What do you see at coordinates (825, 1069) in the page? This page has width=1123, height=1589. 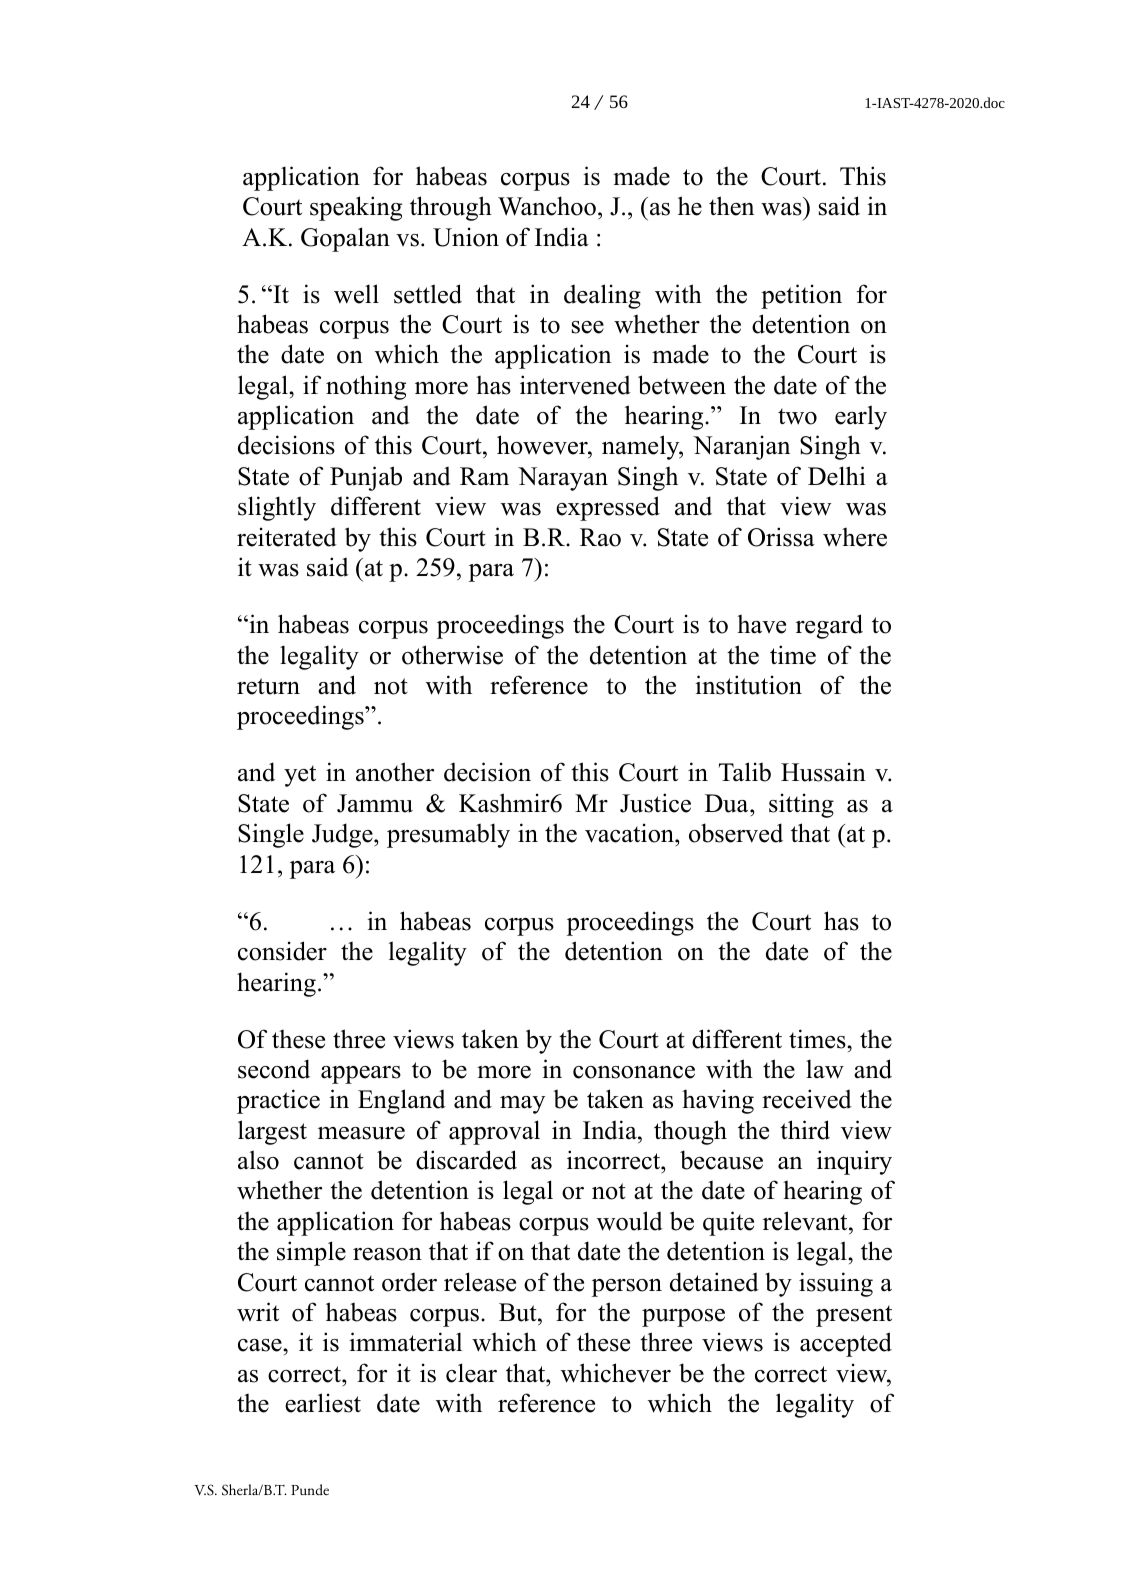 I see `law` at bounding box center [825, 1069].
